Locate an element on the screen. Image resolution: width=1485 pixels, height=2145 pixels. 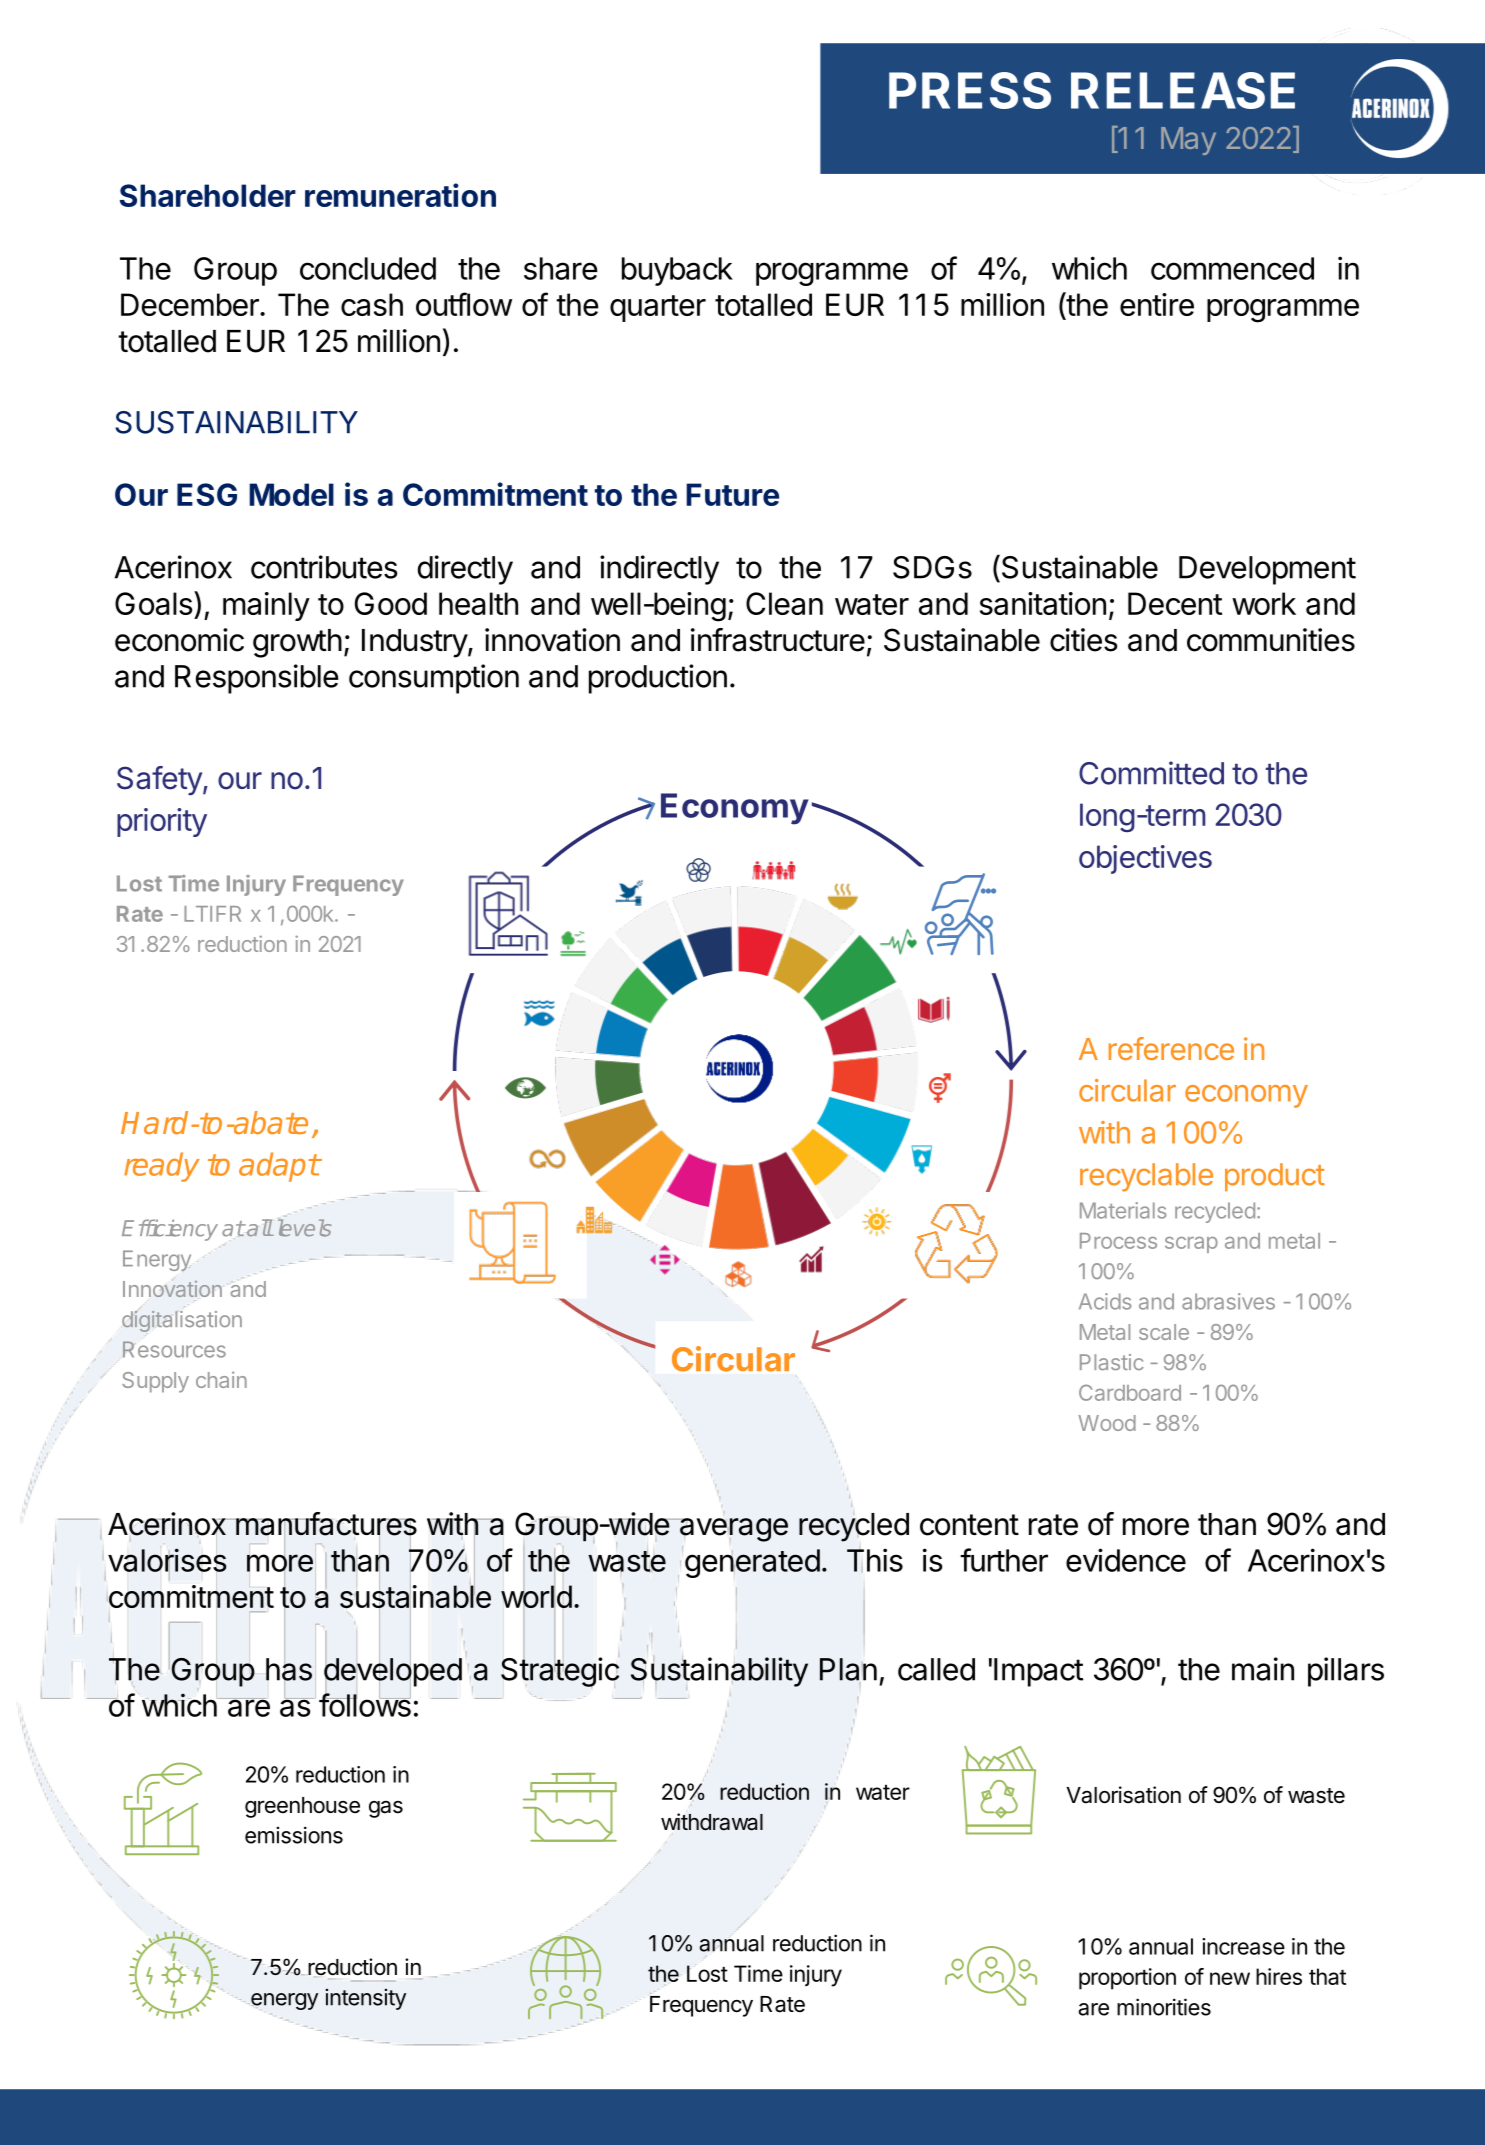
evidence is located at coordinates (1126, 1560).
